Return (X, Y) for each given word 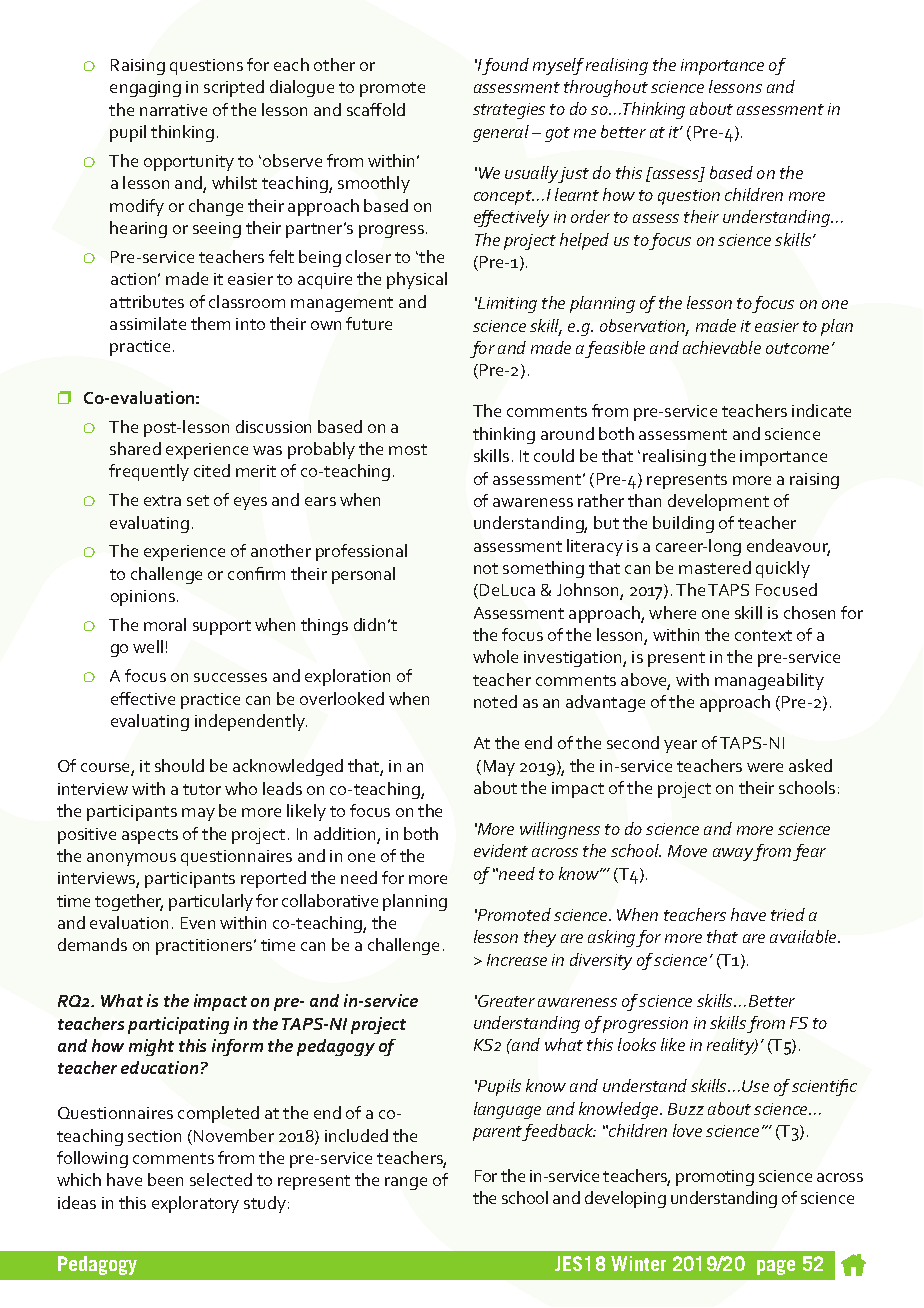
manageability (769, 681)
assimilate (148, 323)
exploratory (195, 1204)
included (356, 1135)
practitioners (205, 947)
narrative (173, 110)
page (776, 1267)
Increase (517, 960)
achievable (722, 347)
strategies (509, 111)
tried (788, 914)
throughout (606, 88)
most (408, 449)
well (148, 646)
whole (495, 656)
